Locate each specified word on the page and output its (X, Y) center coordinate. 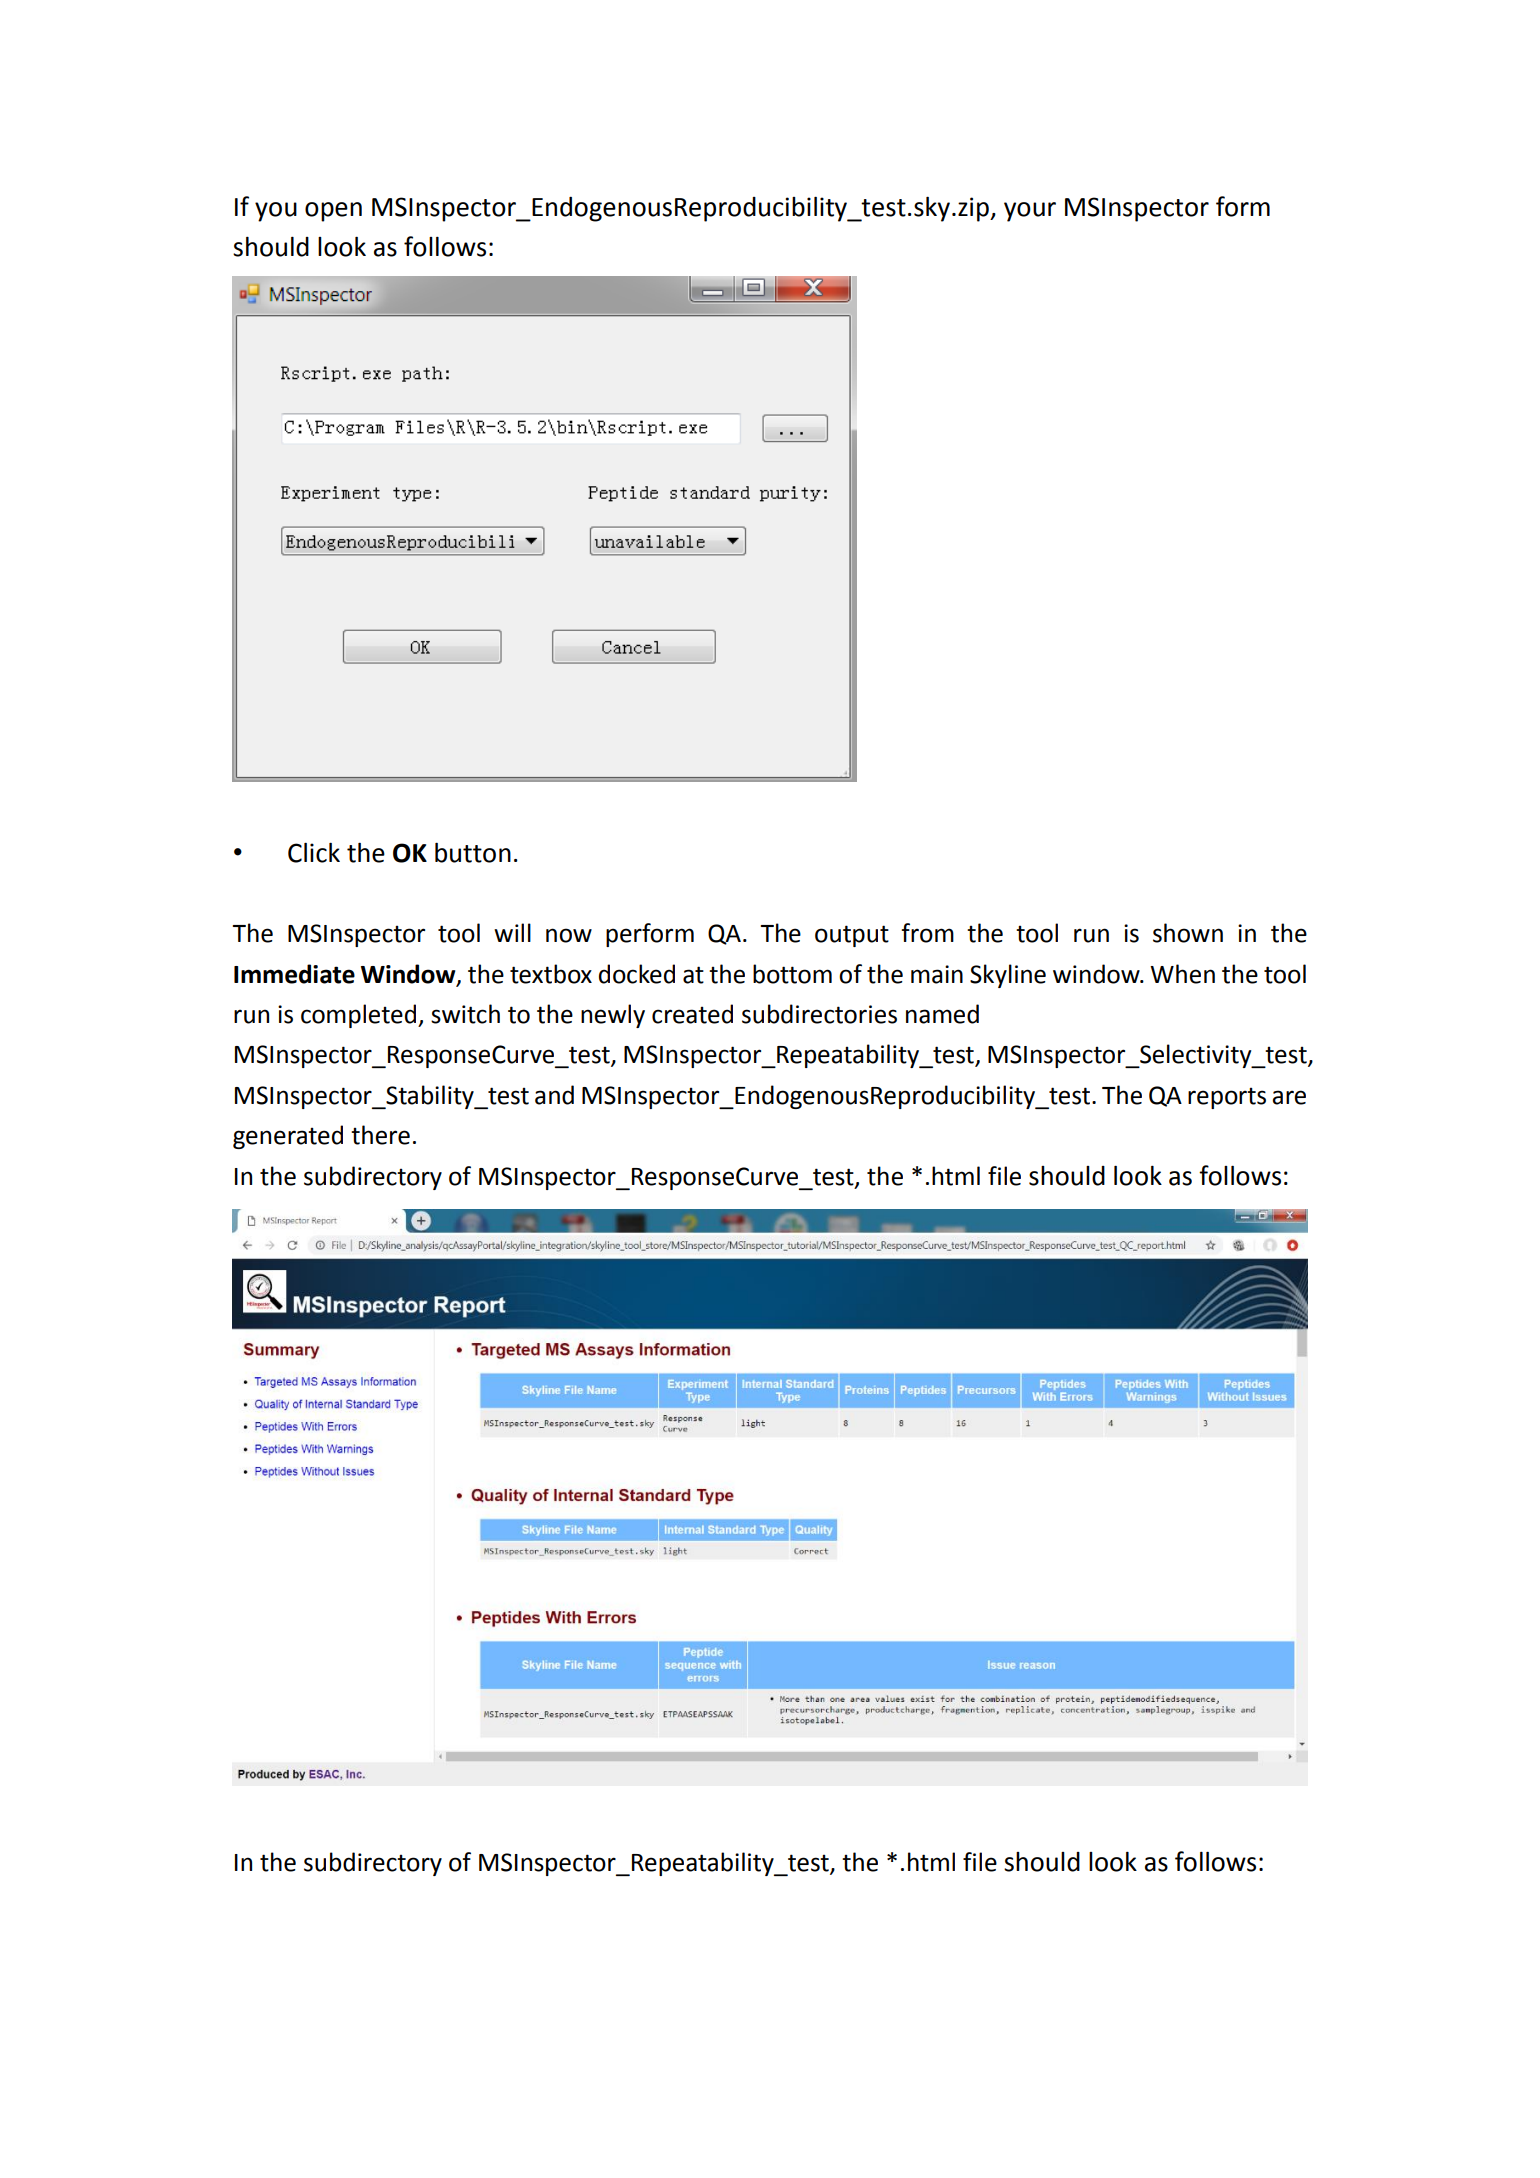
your (1030, 212)
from (927, 933)
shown (1188, 933)
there (380, 1135)
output (852, 936)
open (333, 212)
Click (314, 852)
